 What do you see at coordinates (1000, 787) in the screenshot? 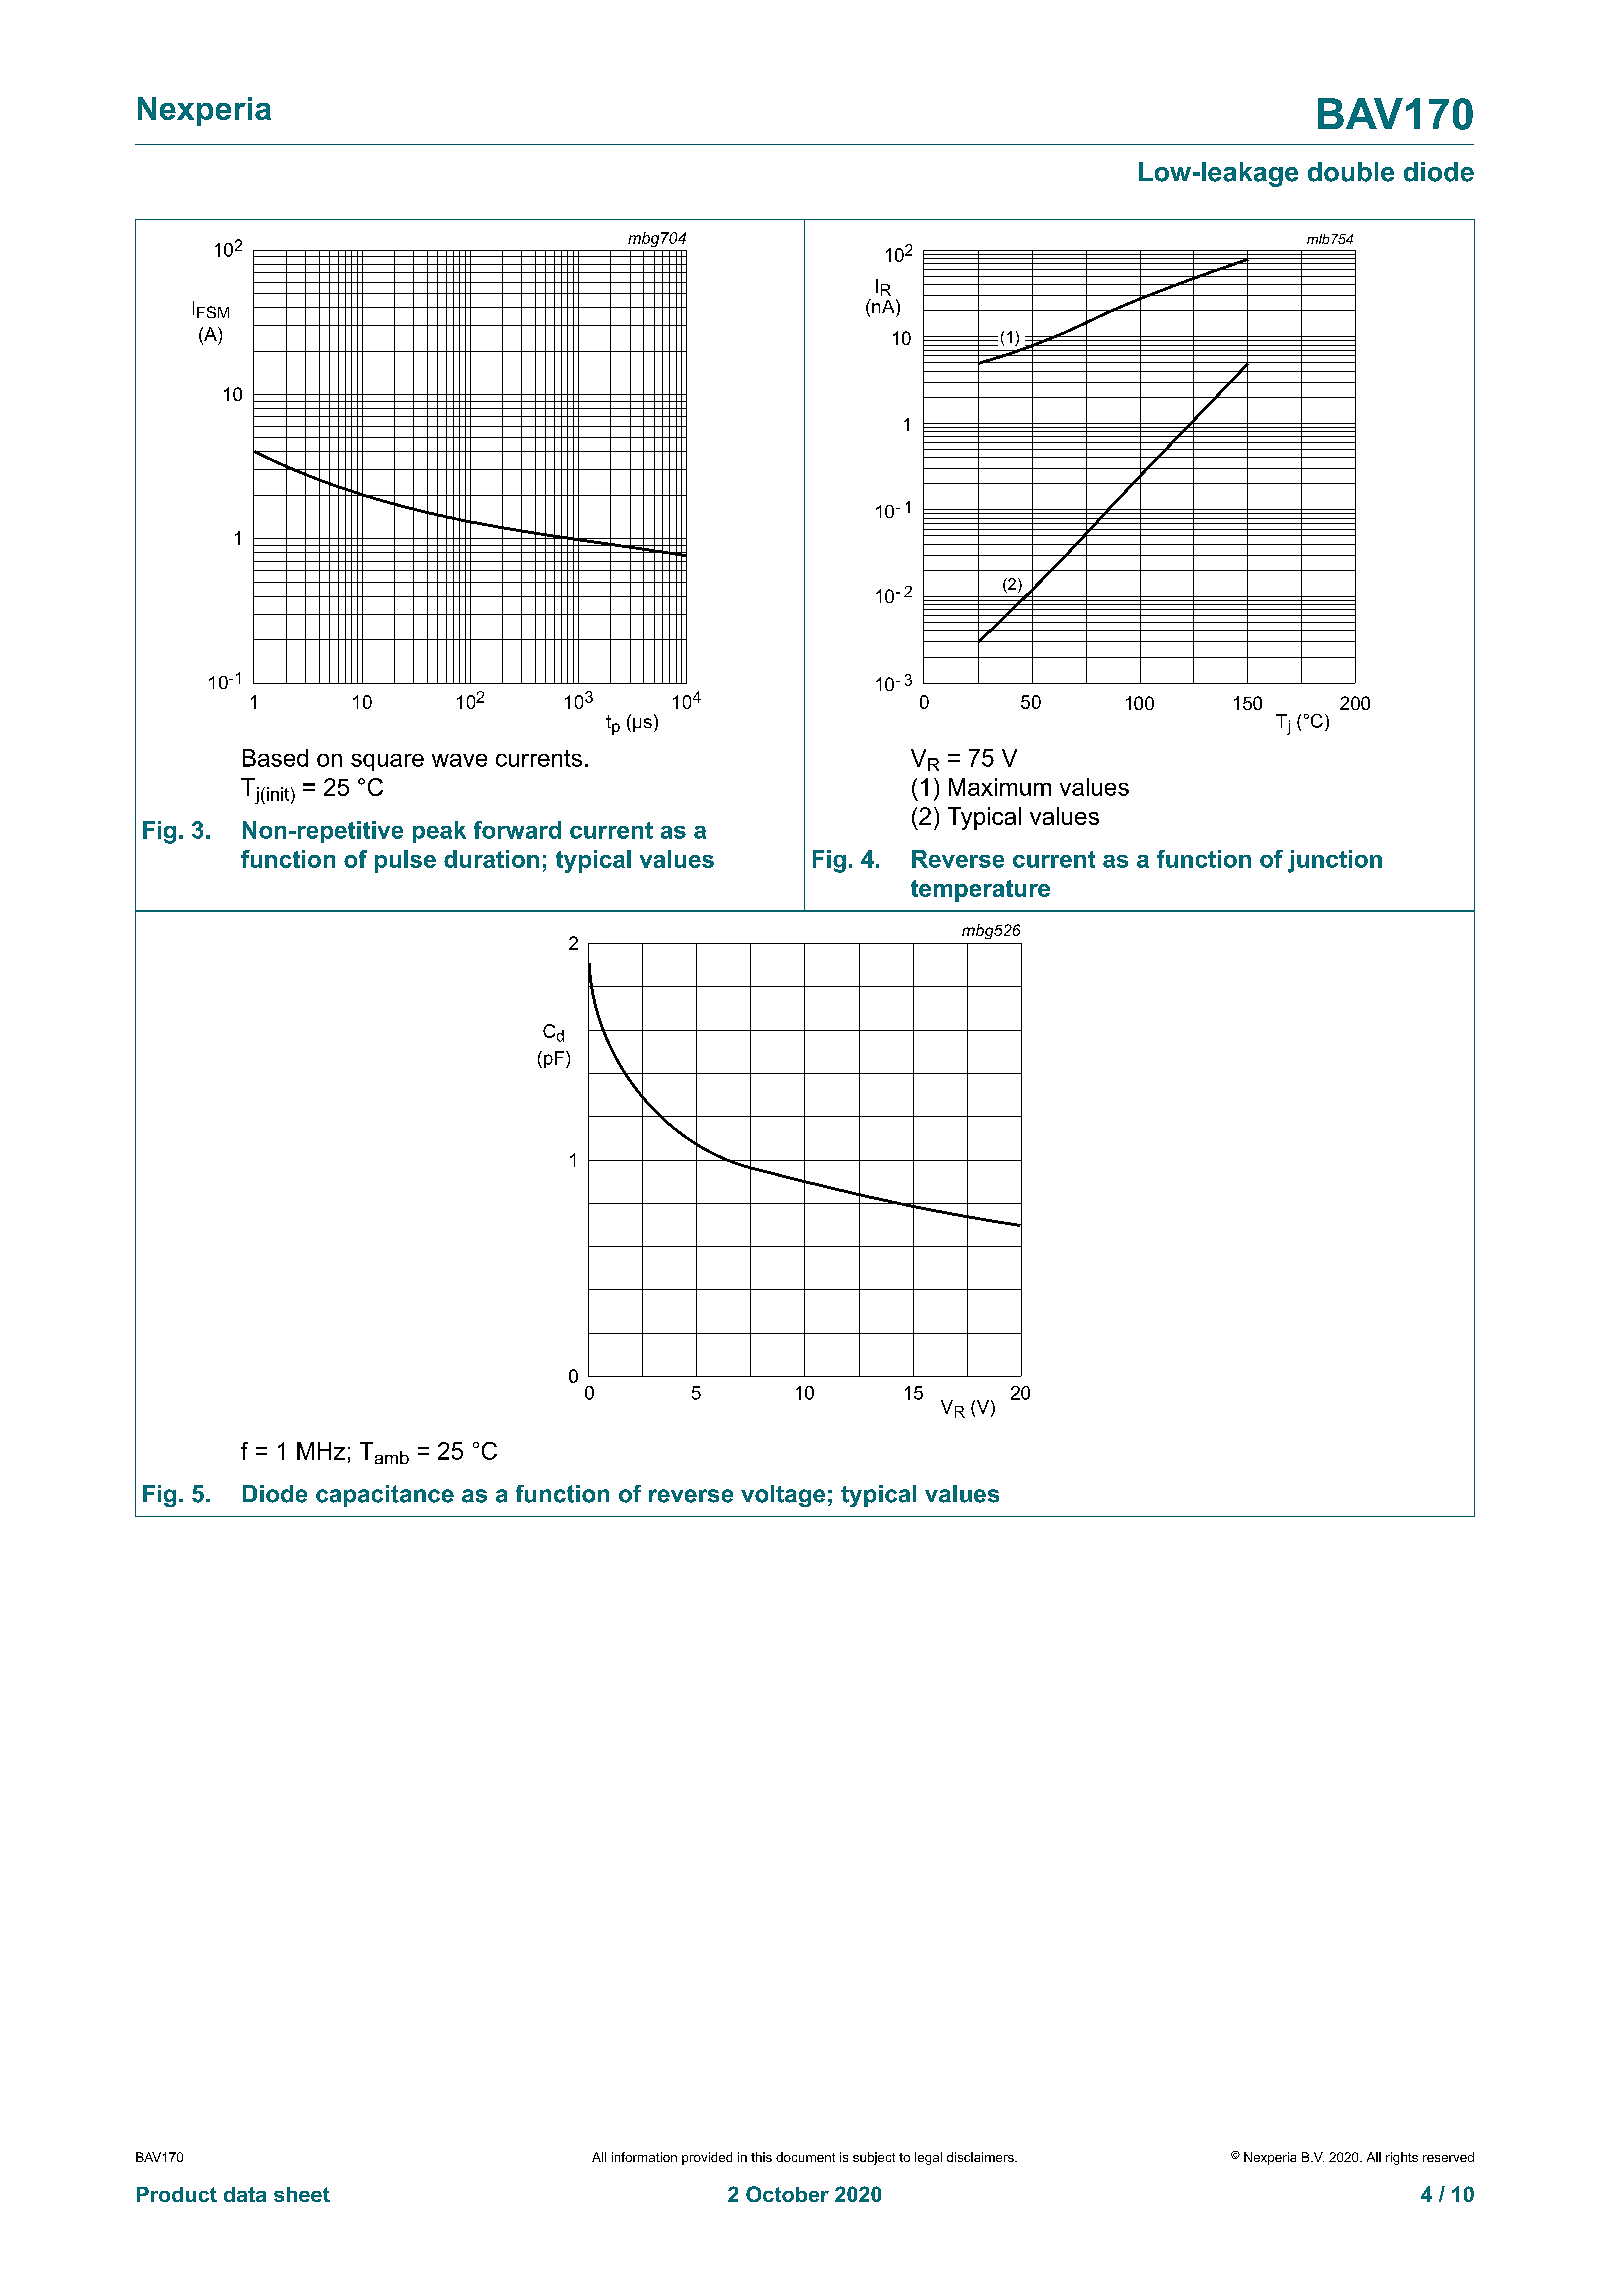
I see `Maximum` at bounding box center [1000, 787].
